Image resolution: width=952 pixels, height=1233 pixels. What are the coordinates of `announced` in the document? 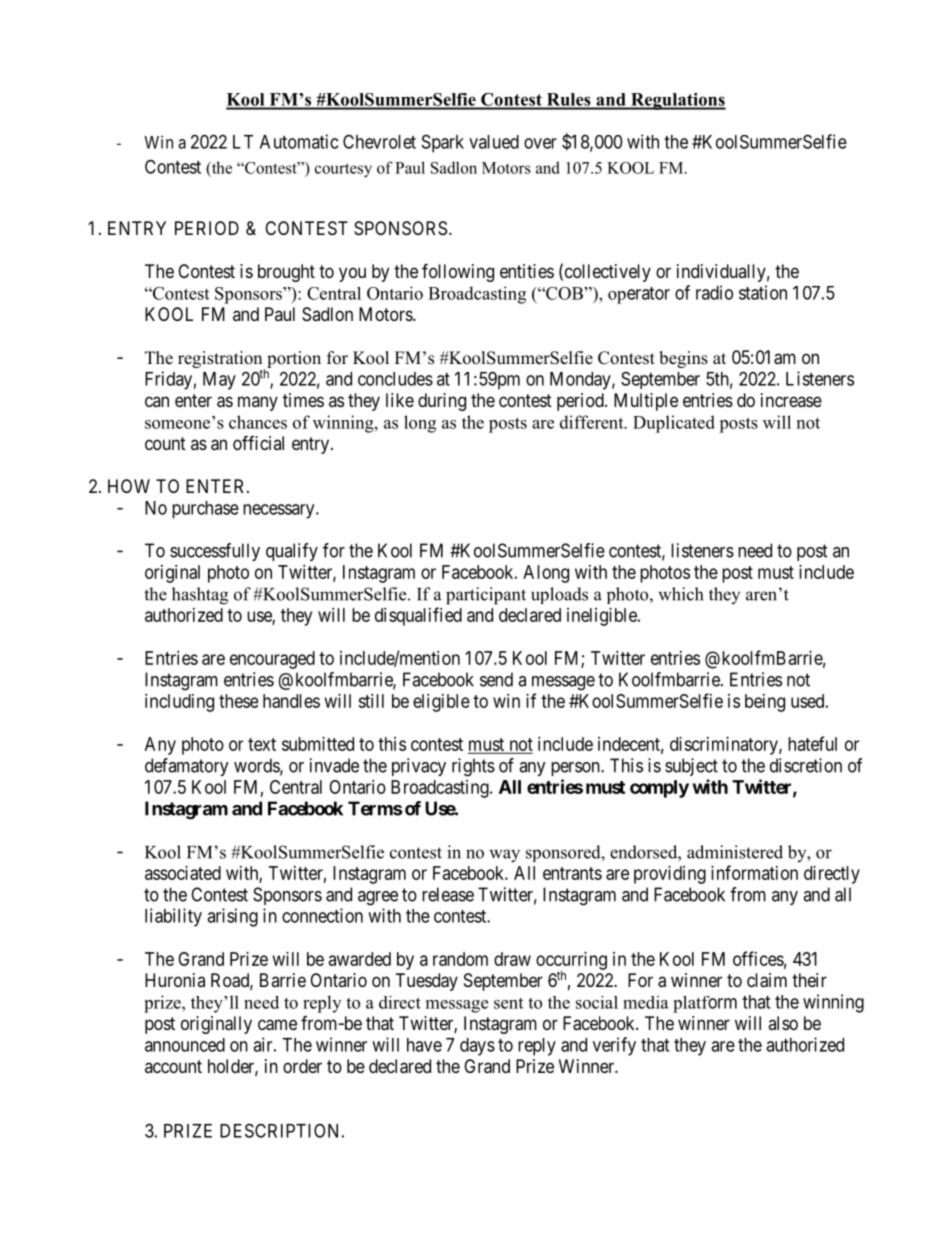 It's located at (185, 1045).
